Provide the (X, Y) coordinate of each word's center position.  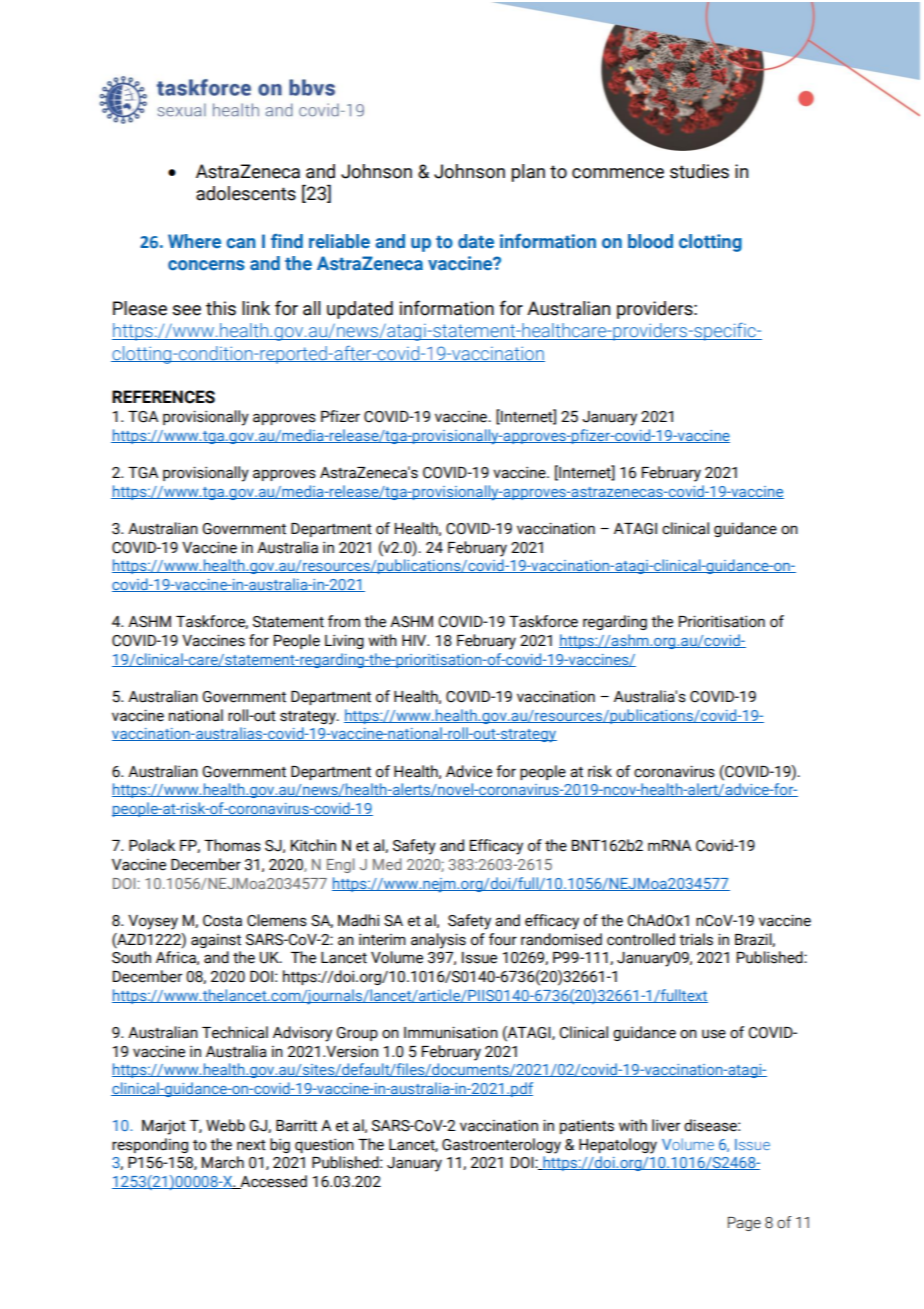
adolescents (246, 193)
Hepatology (618, 1146)
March (223, 1162)
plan (528, 173)
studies (699, 171)
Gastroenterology (501, 1146)
